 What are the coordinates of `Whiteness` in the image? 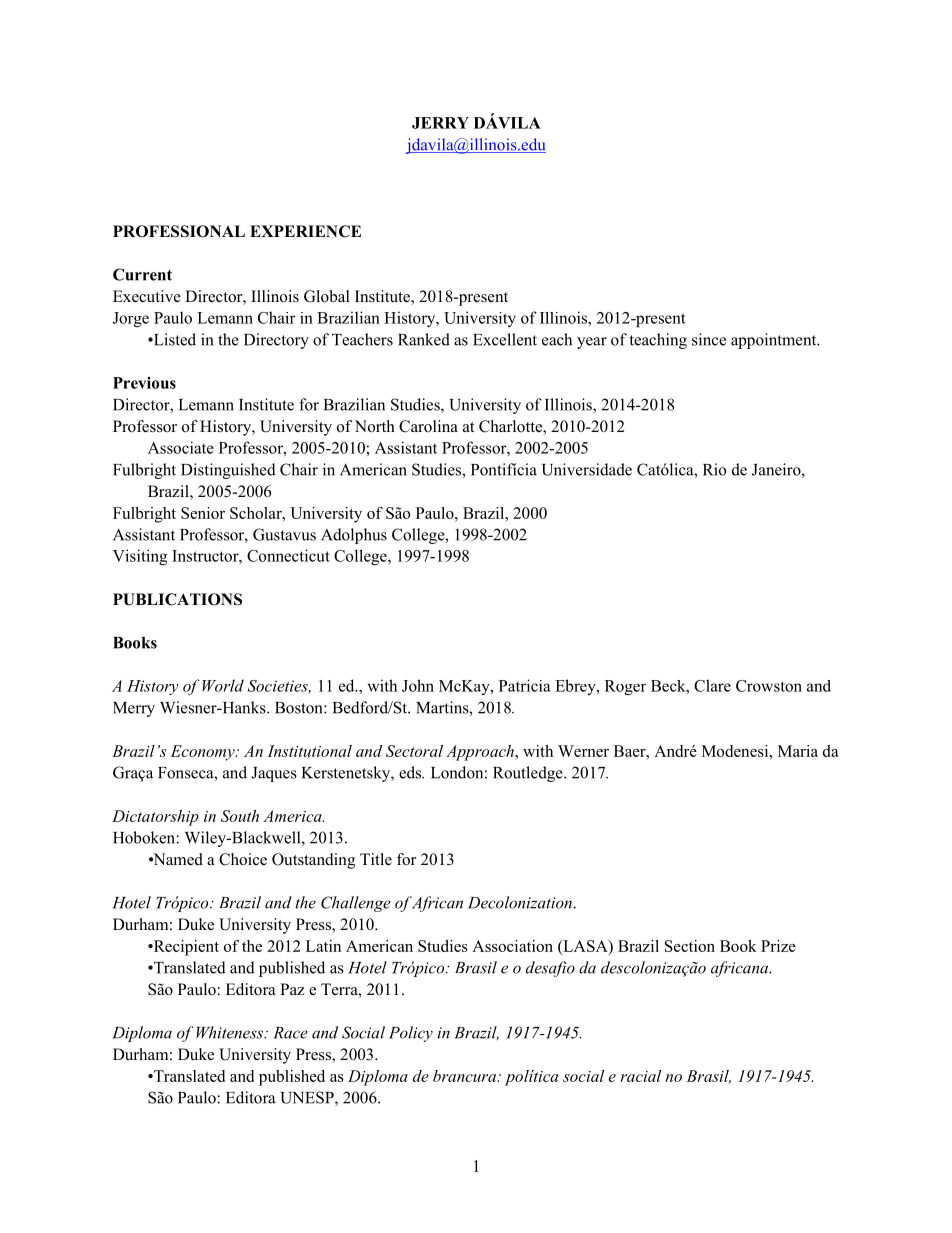 It's located at (231, 1032).
